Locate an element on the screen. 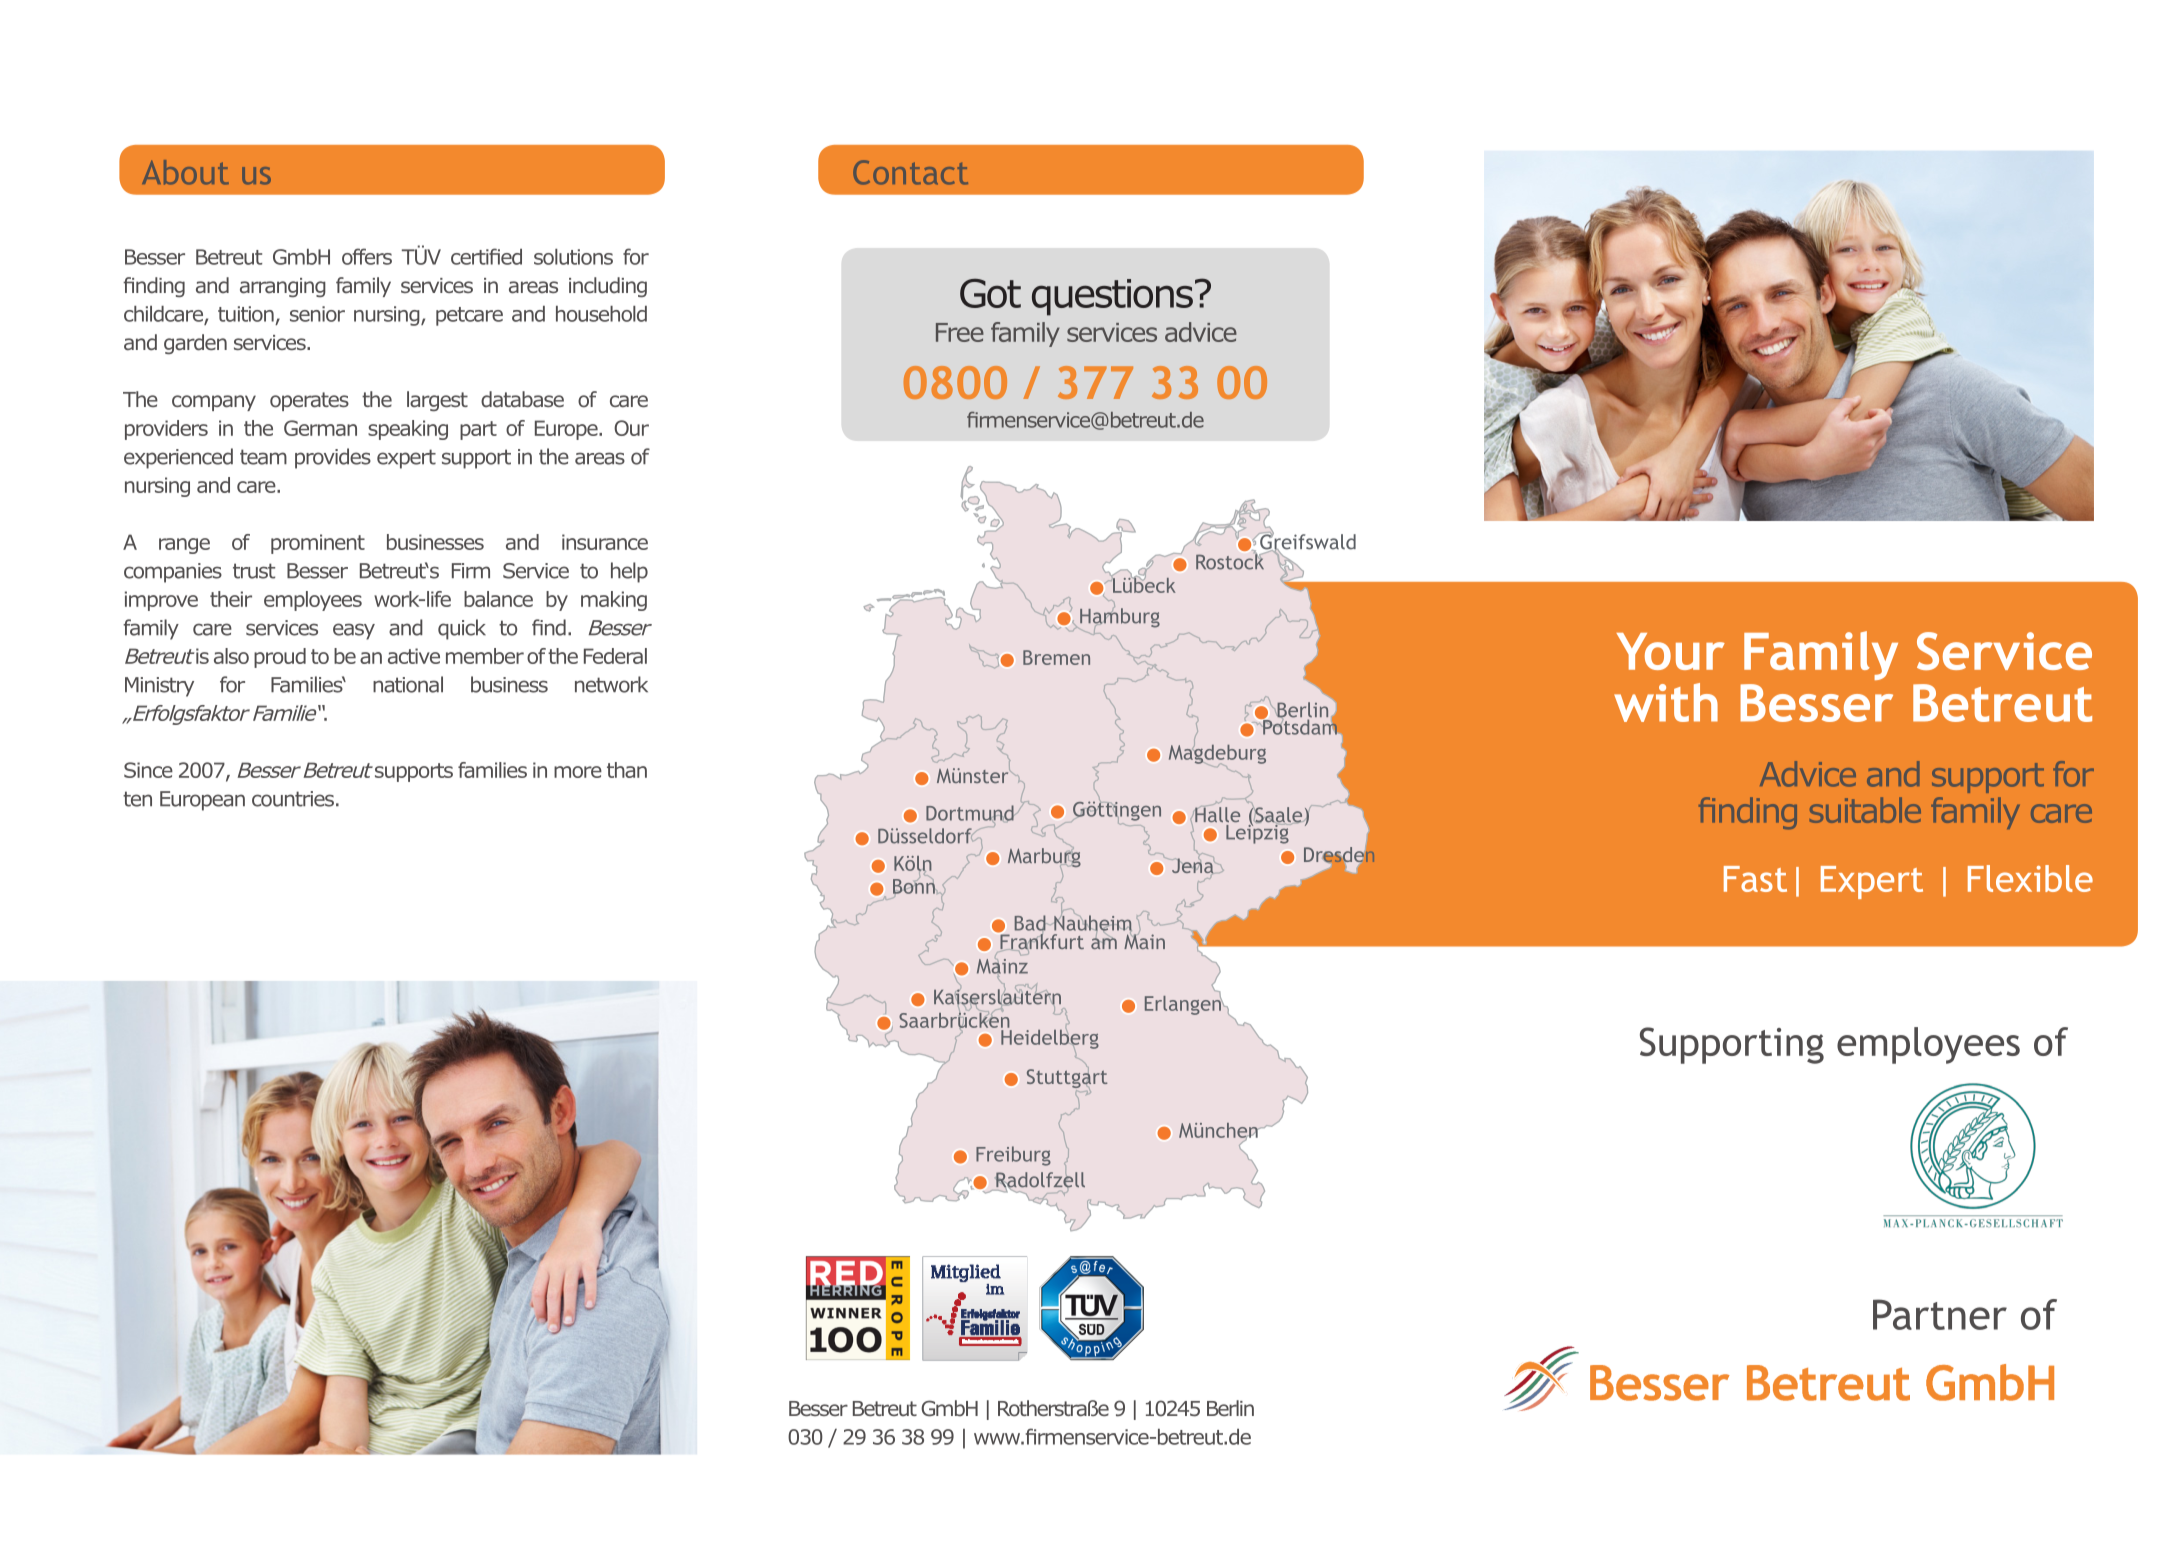  countries is located at coordinates (293, 799).
